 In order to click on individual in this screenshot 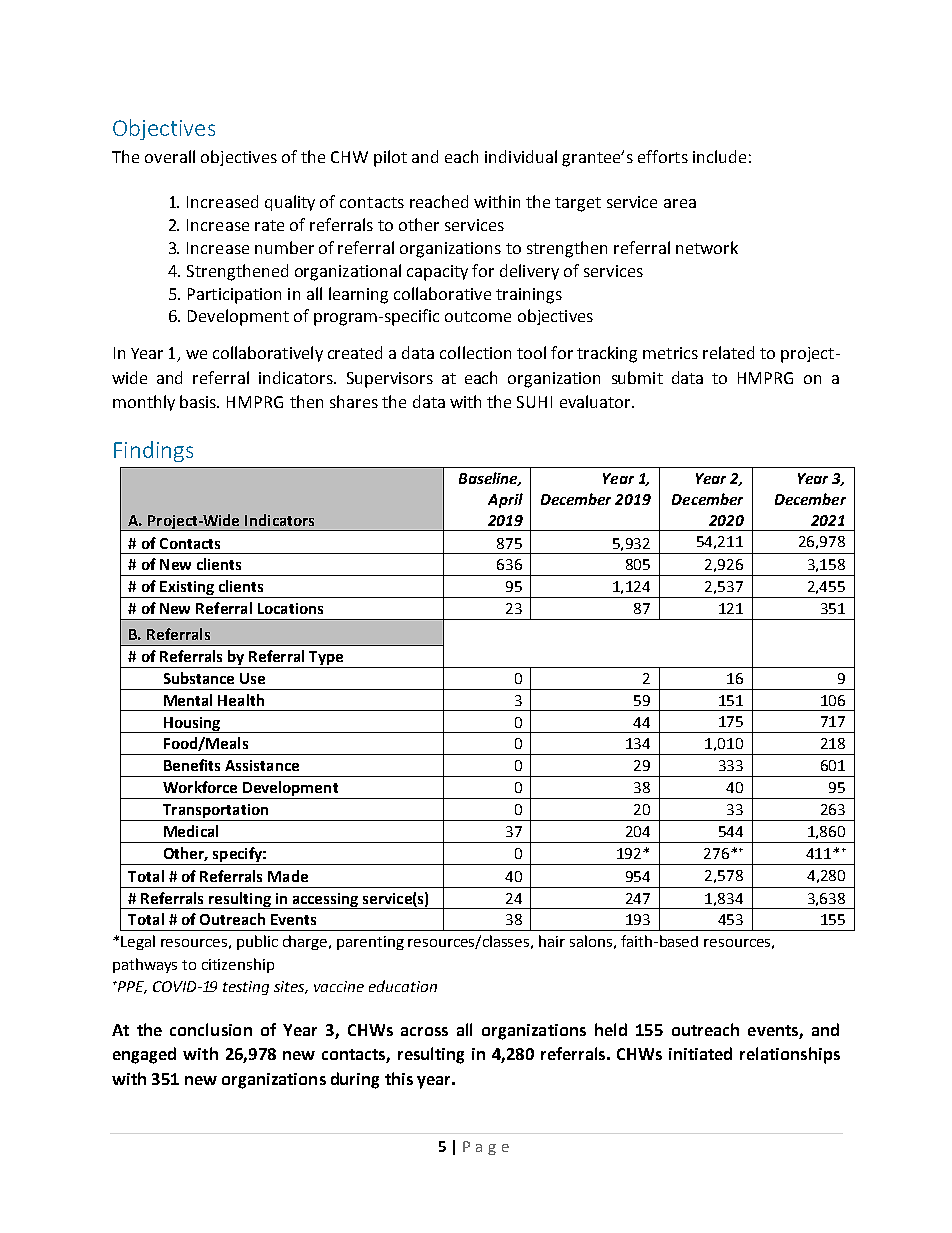, I will do `click(521, 156)`.
